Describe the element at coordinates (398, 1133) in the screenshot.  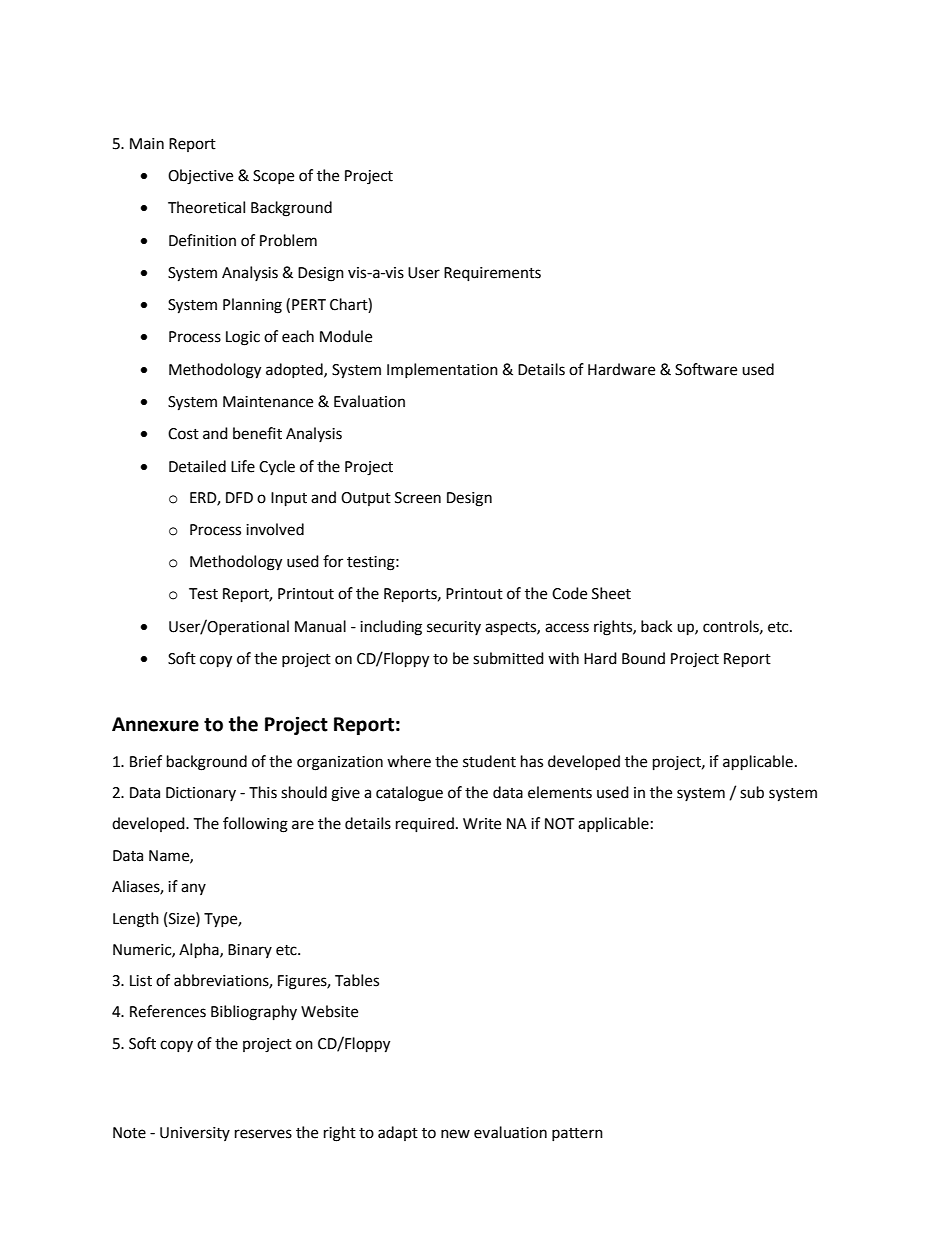
I see `adapt` at that location.
